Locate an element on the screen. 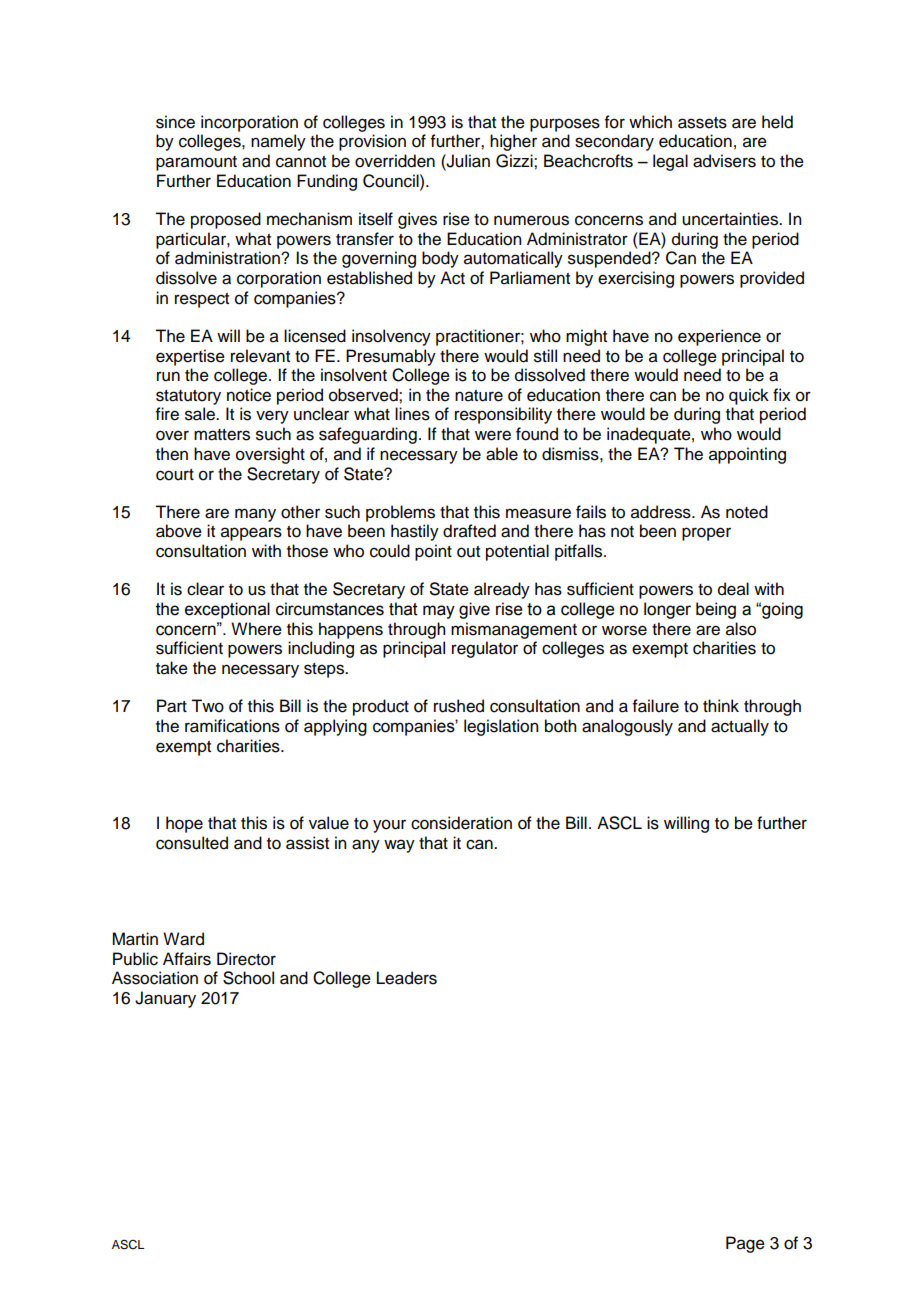 The height and width of the screenshot is (1308, 924). drafted is located at coordinates (469, 531).
